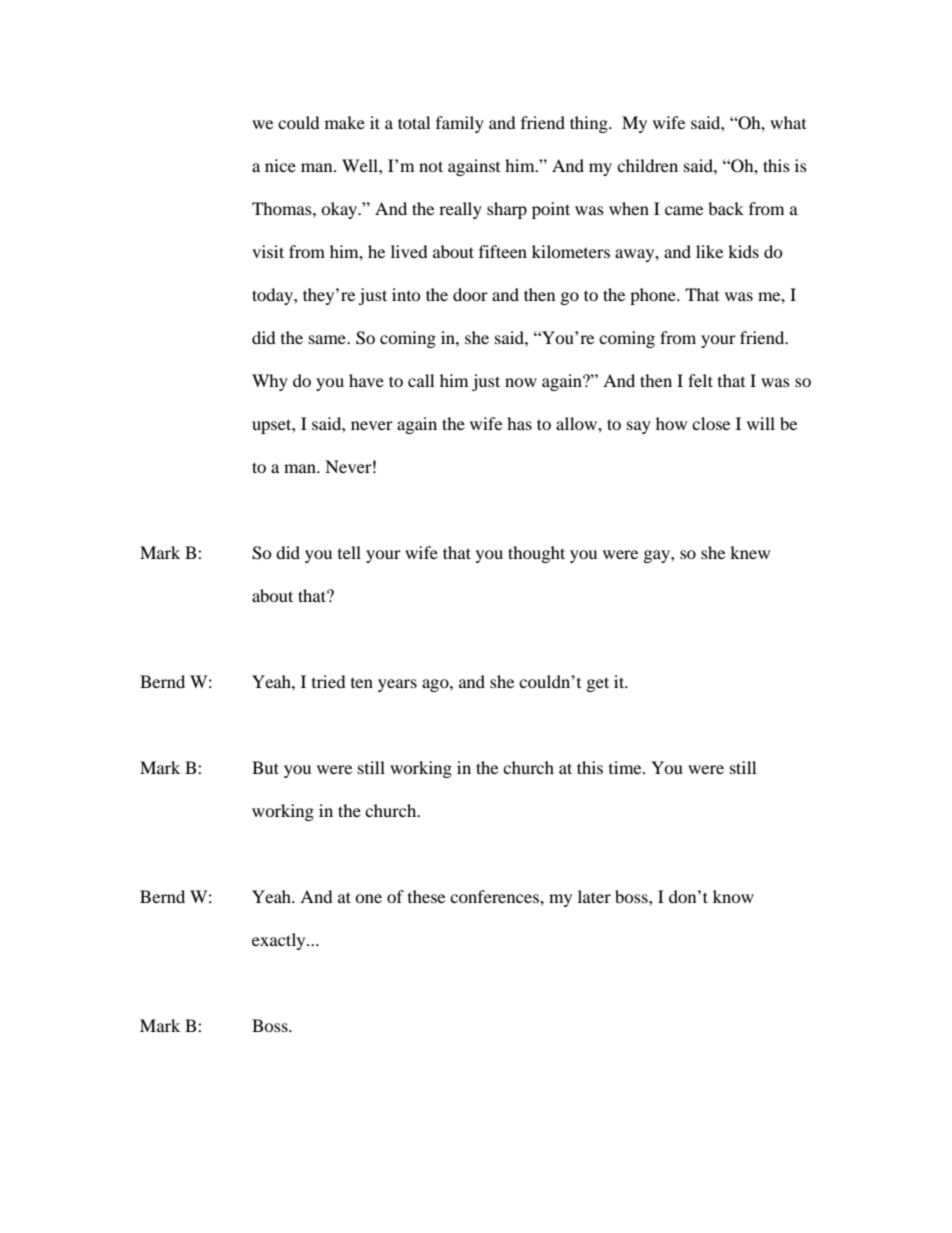 The height and width of the document is (1233, 952). Describe the element at coordinates (265, 767) in the document. I see `But` at that location.
